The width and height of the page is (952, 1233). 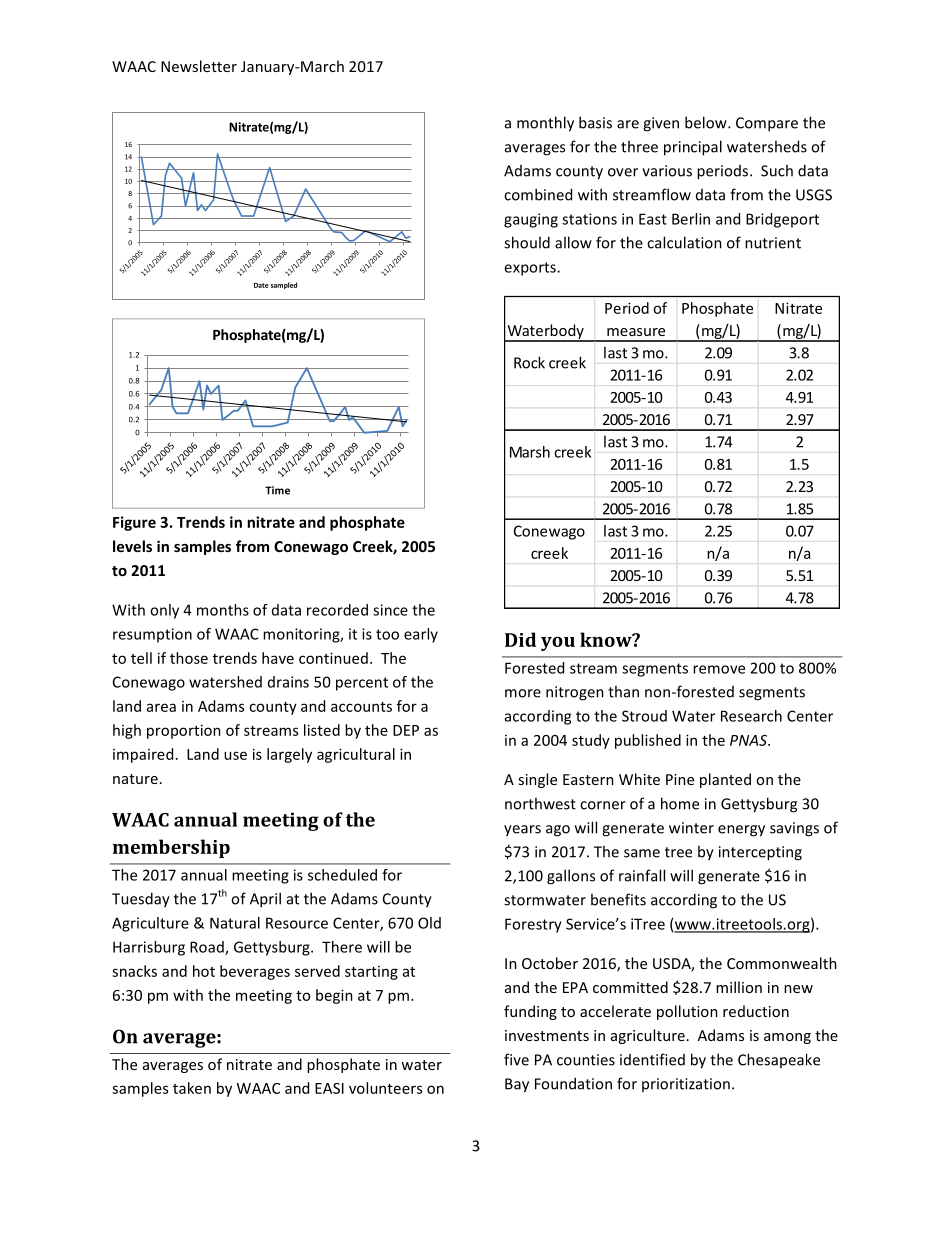 What do you see at coordinates (707, 122) in the page?
I see `below` at bounding box center [707, 122].
